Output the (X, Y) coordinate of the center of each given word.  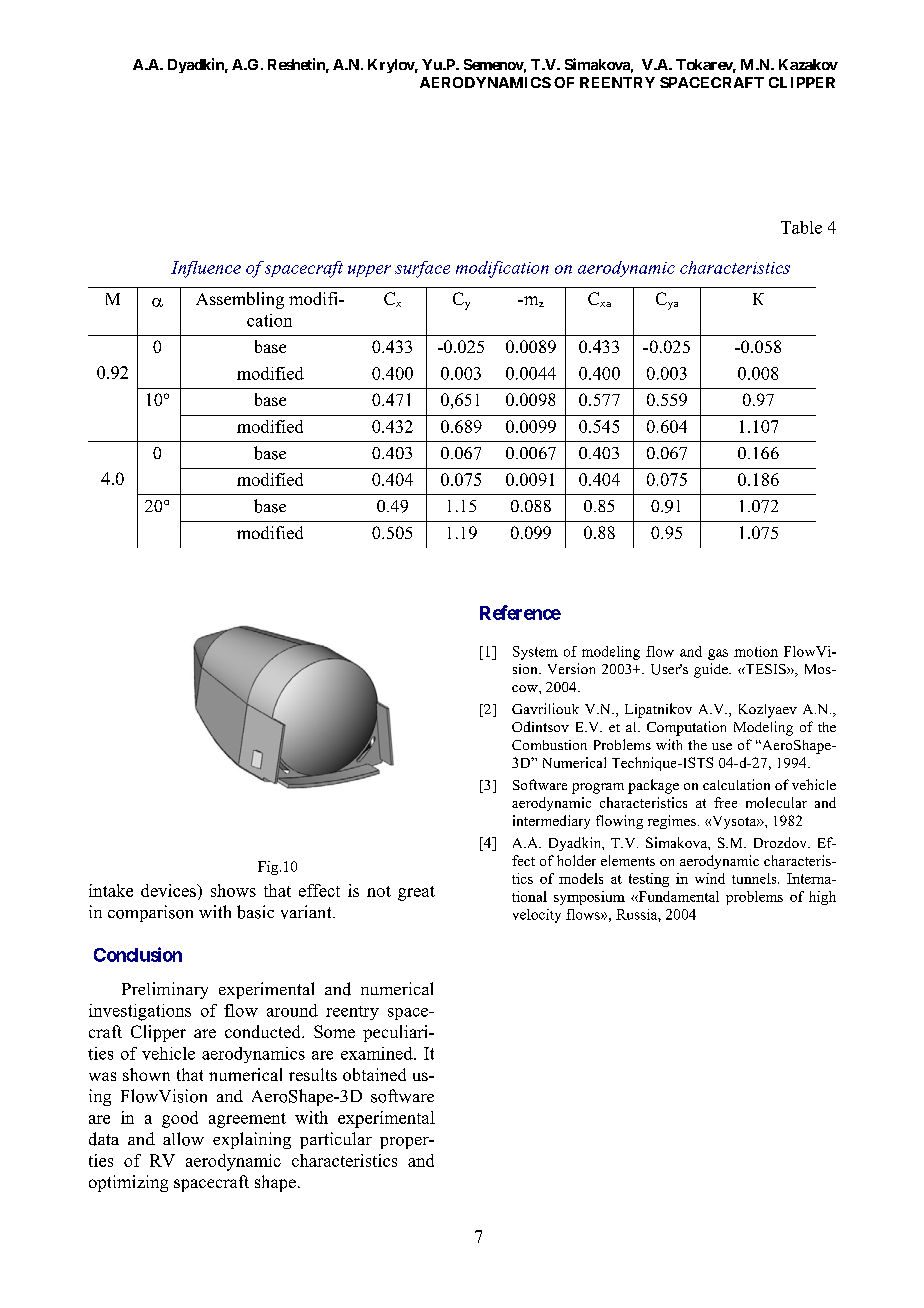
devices (169, 890)
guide (712, 670)
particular (336, 1140)
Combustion (549, 745)
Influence (206, 269)
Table (801, 227)
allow (183, 1139)
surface (422, 269)
